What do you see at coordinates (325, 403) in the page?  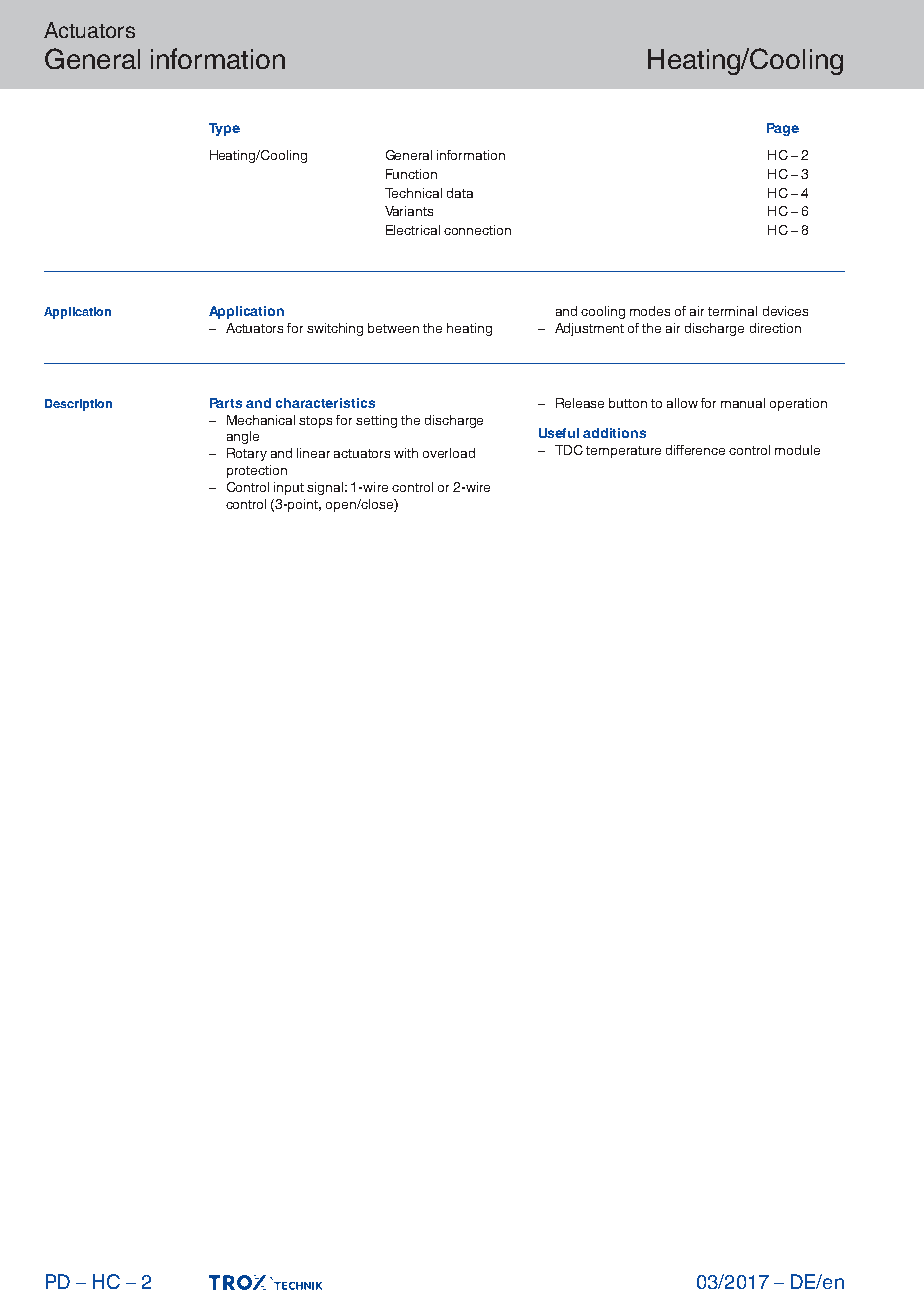 I see `characteristics` at bounding box center [325, 403].
